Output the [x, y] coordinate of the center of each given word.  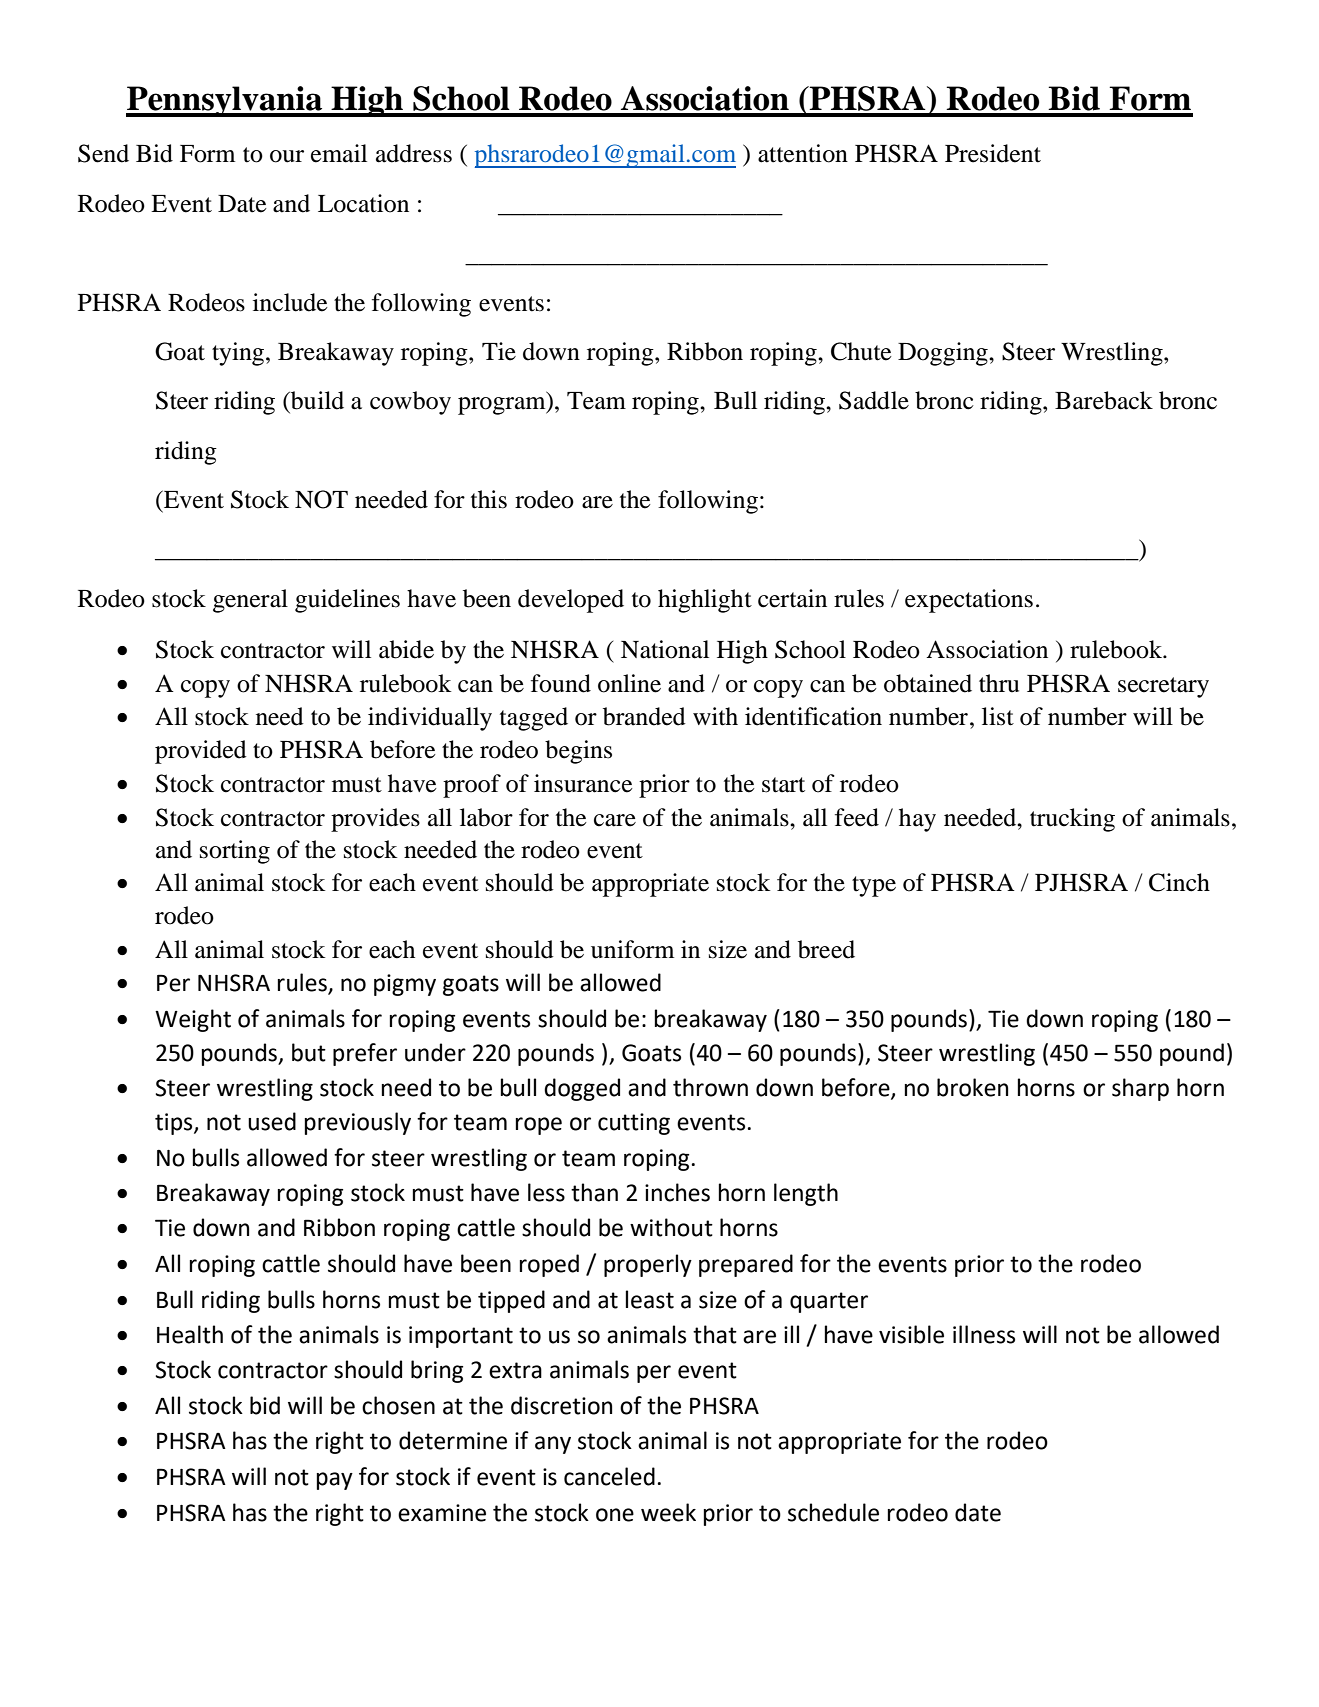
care [615, 820]
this [489, 499]
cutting [634, 1124]
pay [335, 1481]
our [287, 156]
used [272, 1121]
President [993, 153]
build [316, 400]
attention [803, 153]
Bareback [1104, 400]
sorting [235, 852]
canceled [609, 1476]
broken [972, 1087]
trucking [1072, 820]
